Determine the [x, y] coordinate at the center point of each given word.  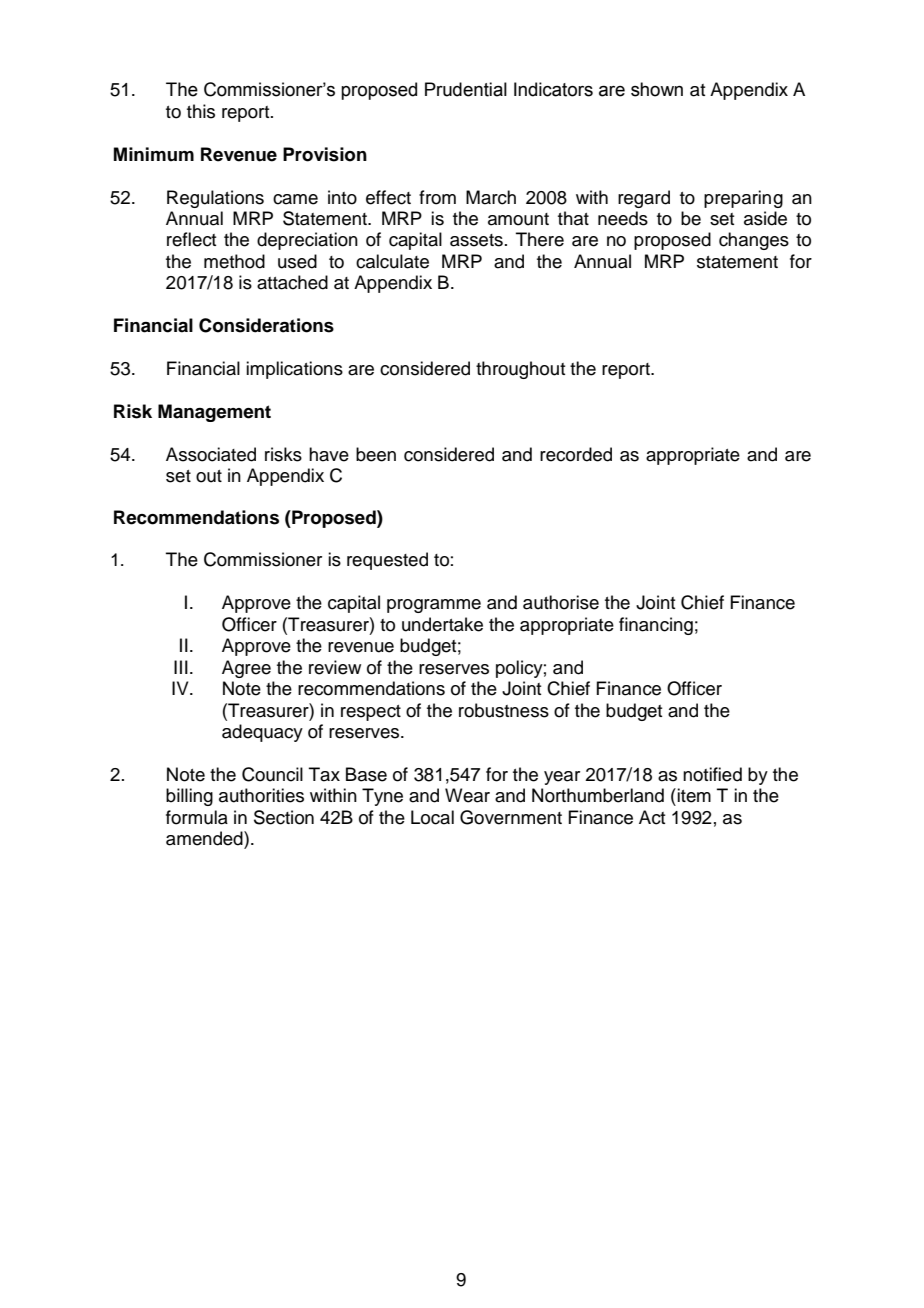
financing [656, 626]
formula [197, 817]
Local [432, 817]
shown [657, 89]
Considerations [266, 325]
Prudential [466, 89]
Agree [246, 669]
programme [434, 606]
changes [754, 241]
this [201, 111]
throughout [520, 370]
